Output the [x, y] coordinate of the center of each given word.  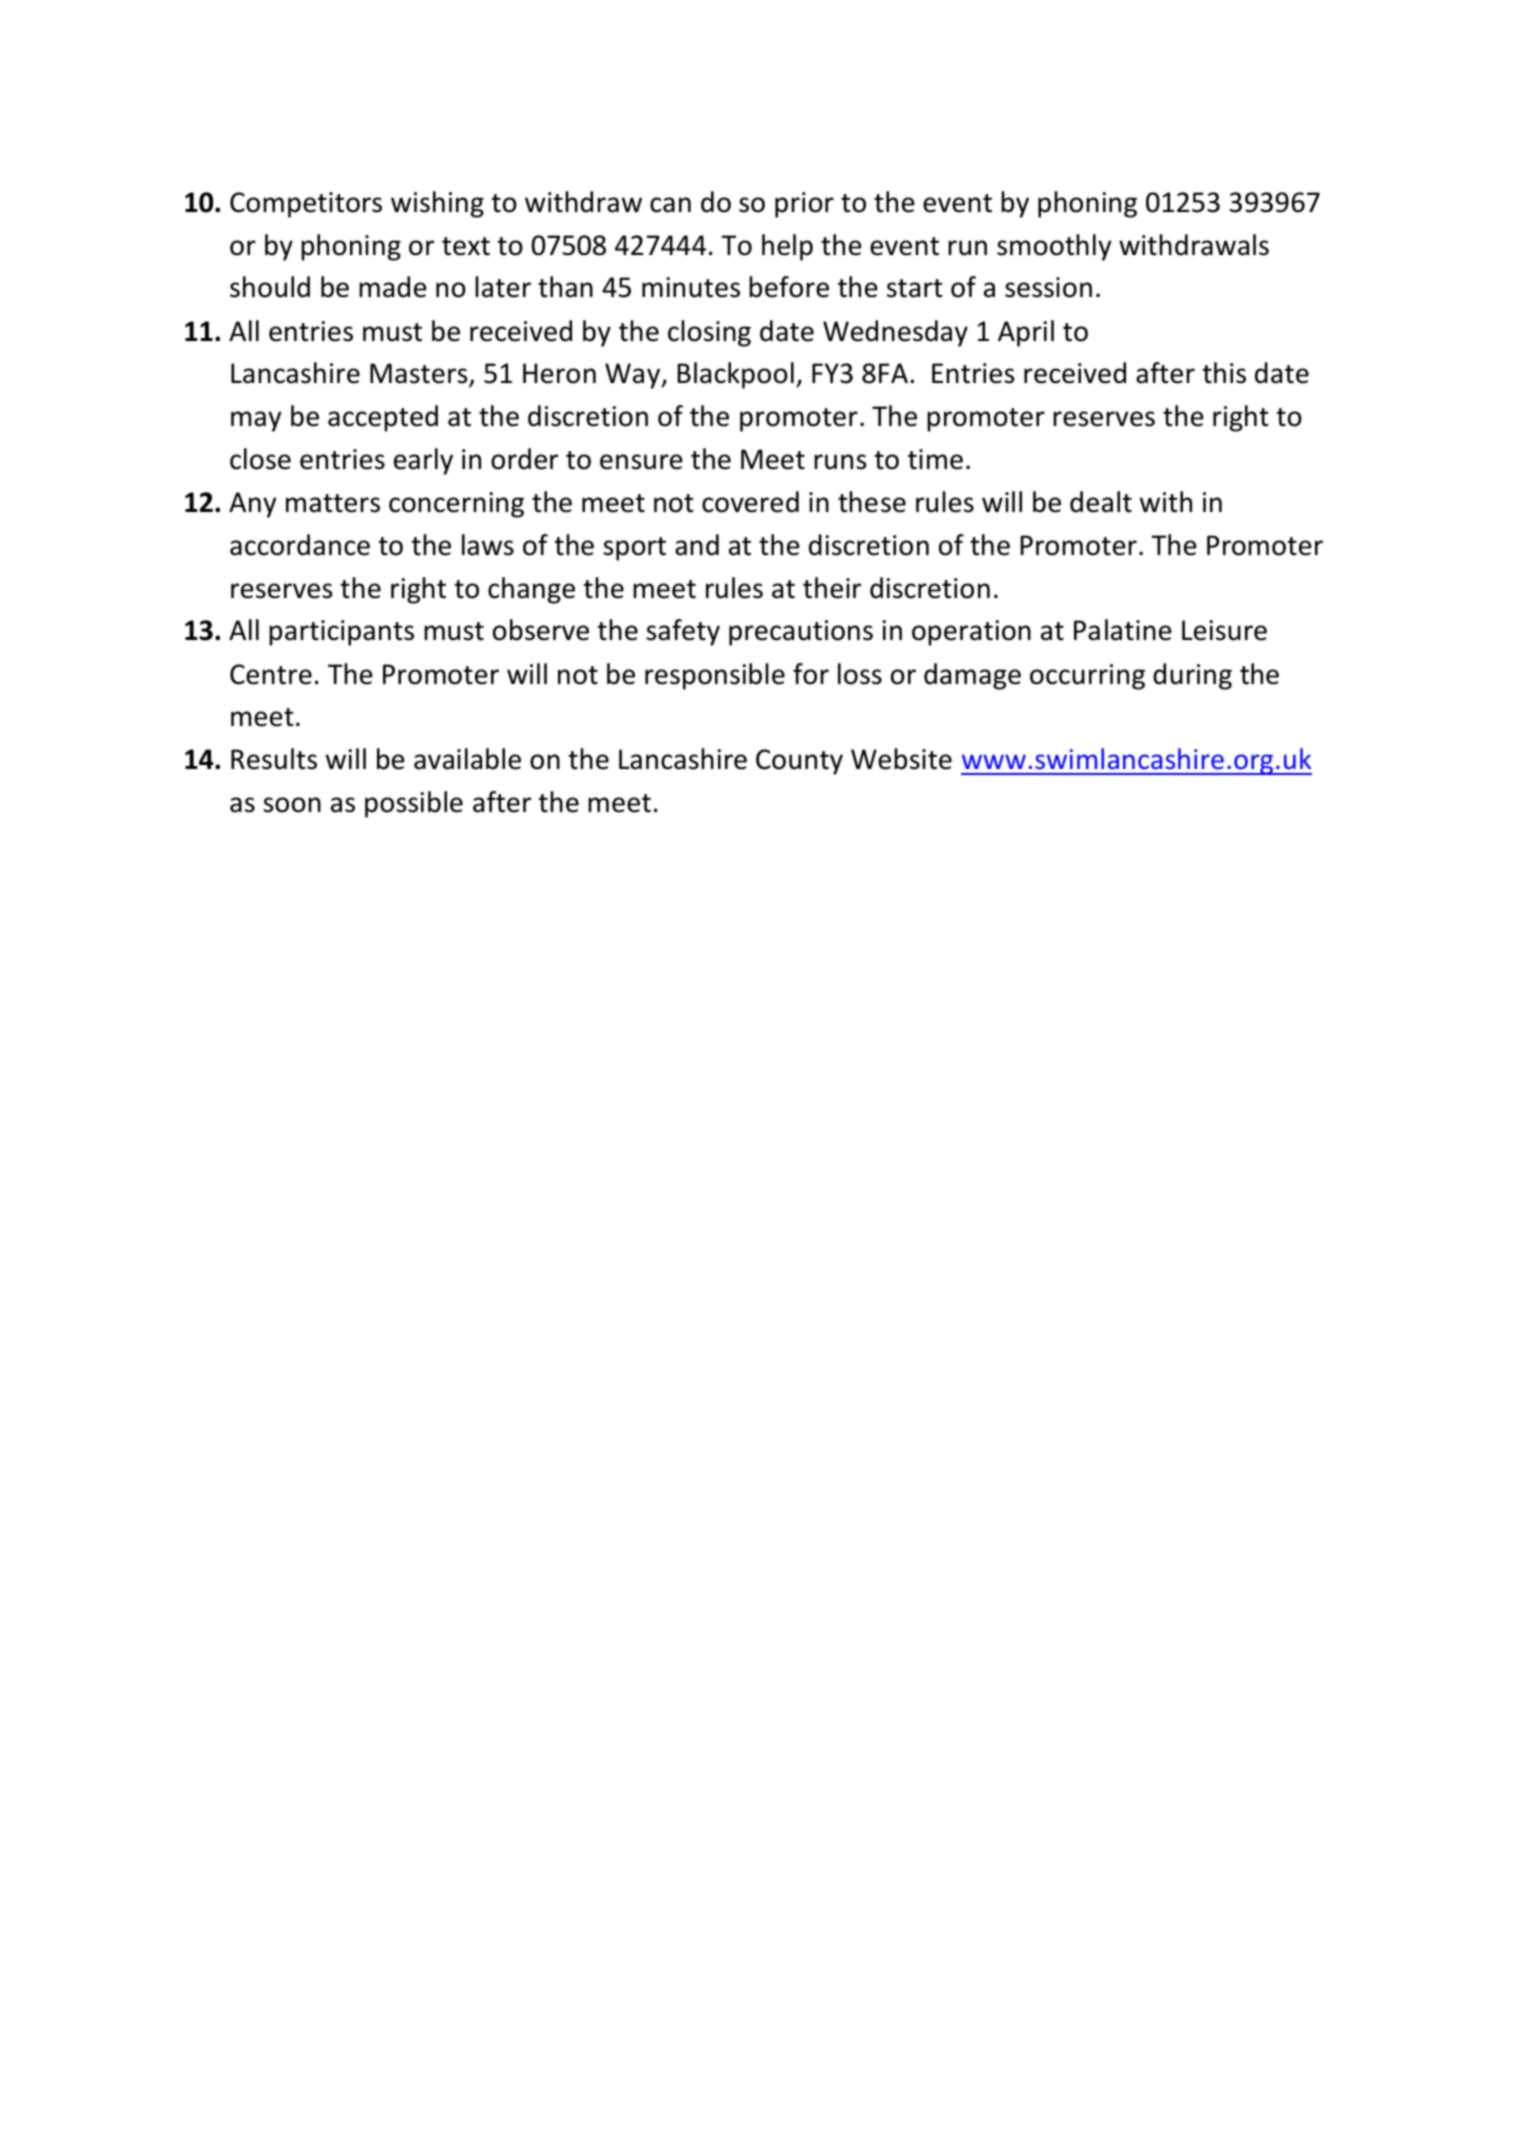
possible [414, 804]
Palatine [1123, 630]
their [832, 588]
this [1224, 373]
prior [804, 205]
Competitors [306, 205]
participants [341, 633]
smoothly [1054, 247]
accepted [383, 418]
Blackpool [736, 375]
